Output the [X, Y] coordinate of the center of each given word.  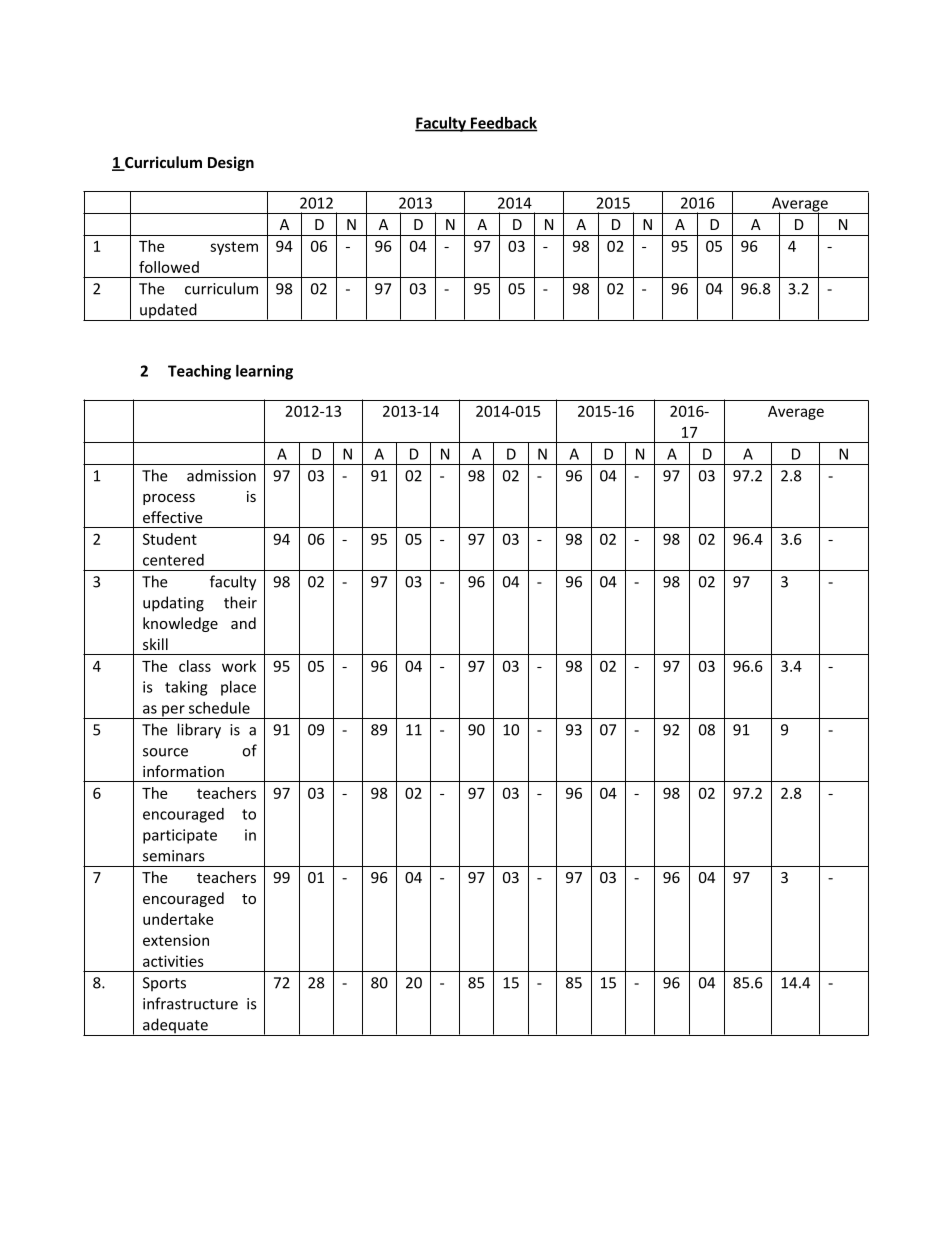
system [234, 248]
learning [264, 372]
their [240, 602]
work [239, 666]
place [238, 688]
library [199, 731]
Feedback [503, 124]
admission [221, 475]
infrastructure [190, 1003]
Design [231, 163]
